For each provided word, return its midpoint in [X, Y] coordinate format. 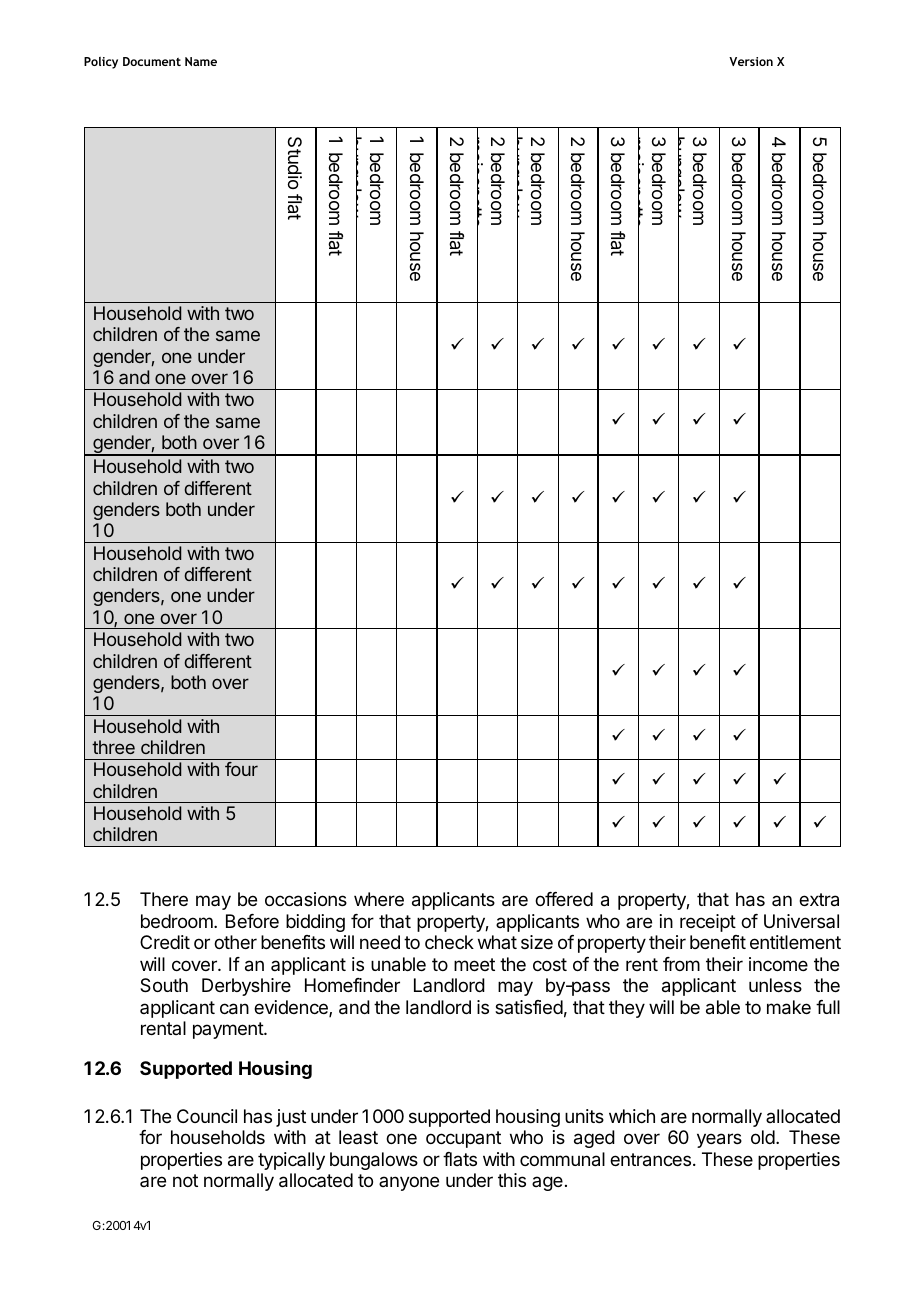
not [185, 1180]
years [719, 1140]
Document [152, 61]
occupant [463, 1139]
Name [201, 61]
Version [751, 61]
